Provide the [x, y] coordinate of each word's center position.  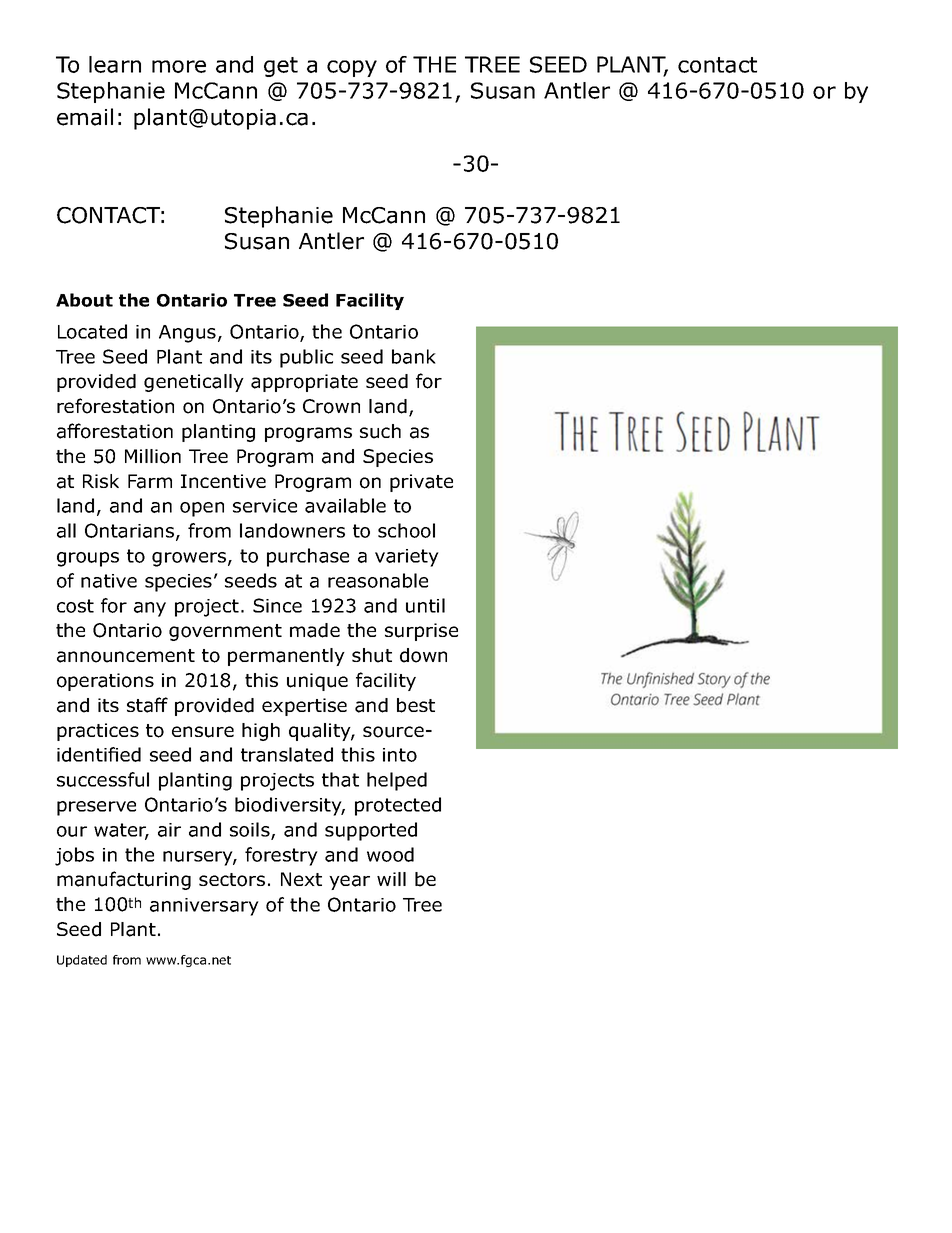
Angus [187, 334]
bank [414, 356]
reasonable [378, 580]
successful [103, 779]
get [281, 67]
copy [352, 68]
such [380, 431]
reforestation [115, 406]
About [84, 300]
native [109, 581]
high [261, 732]
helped [397, 781]
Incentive [223, 481]
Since [277, 605]
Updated [82, 961]
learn [115, 64]
